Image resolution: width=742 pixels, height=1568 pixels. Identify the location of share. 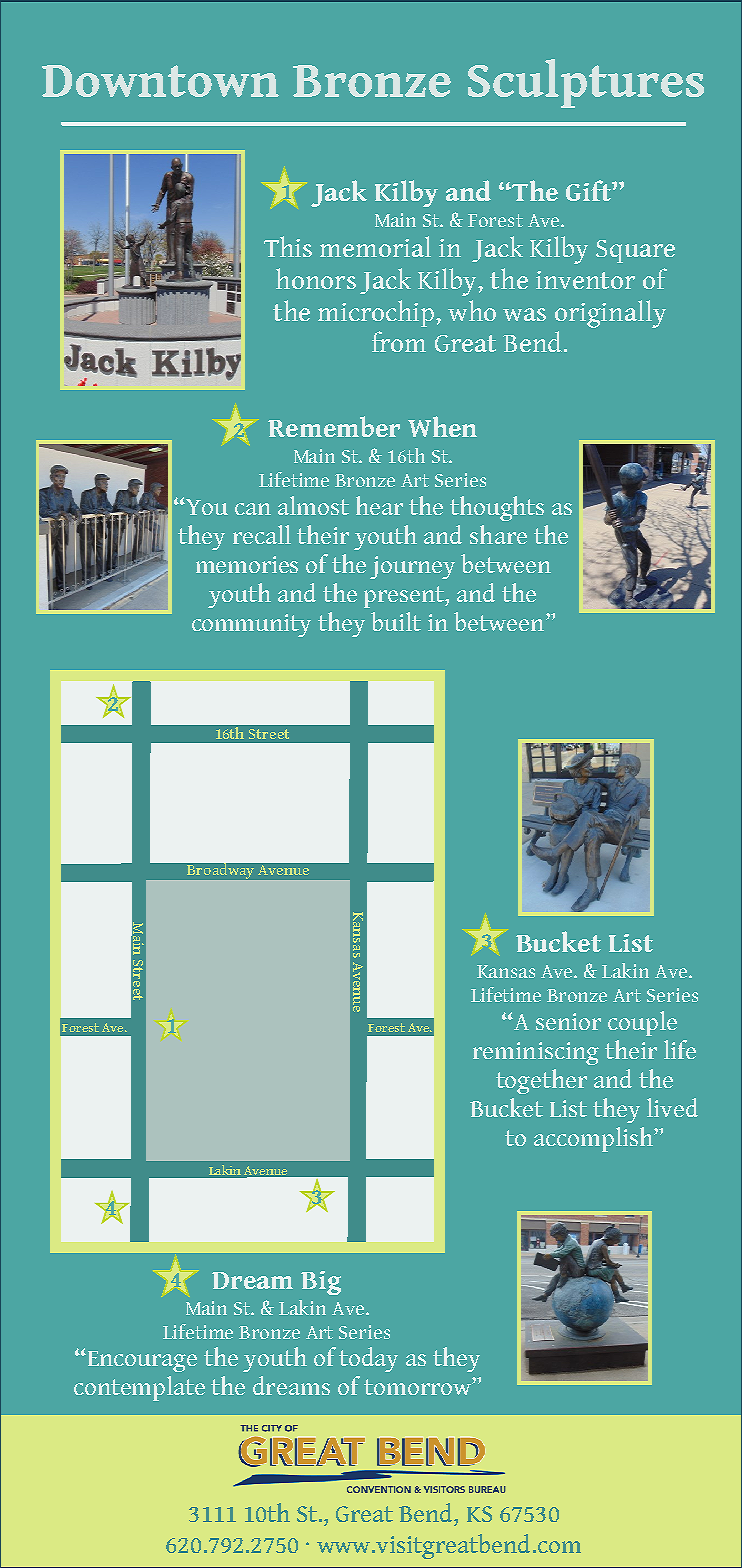
(498, 534).
